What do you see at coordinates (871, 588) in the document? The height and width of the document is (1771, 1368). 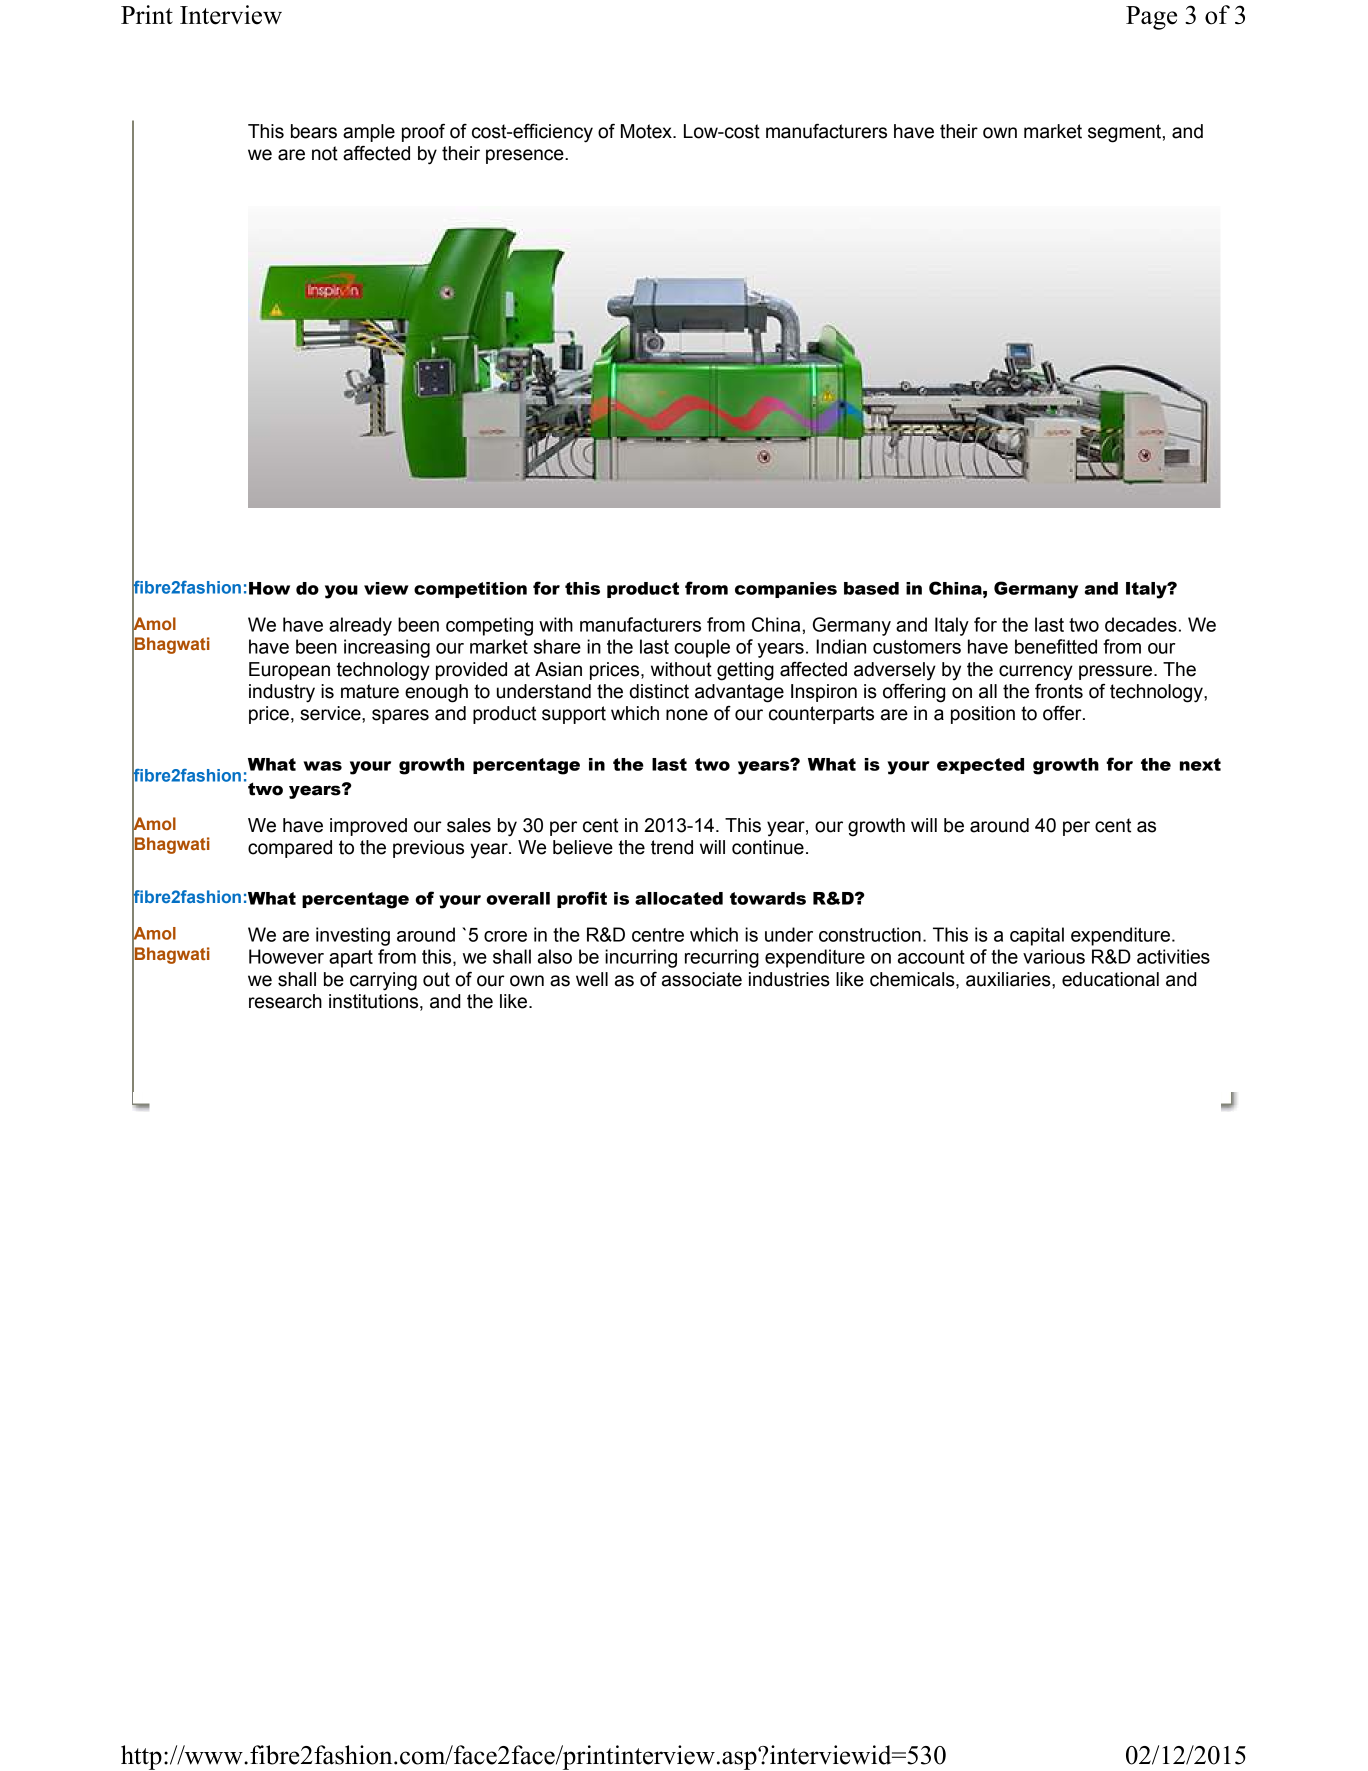 I see `based` at bounding box center [871, 588].
